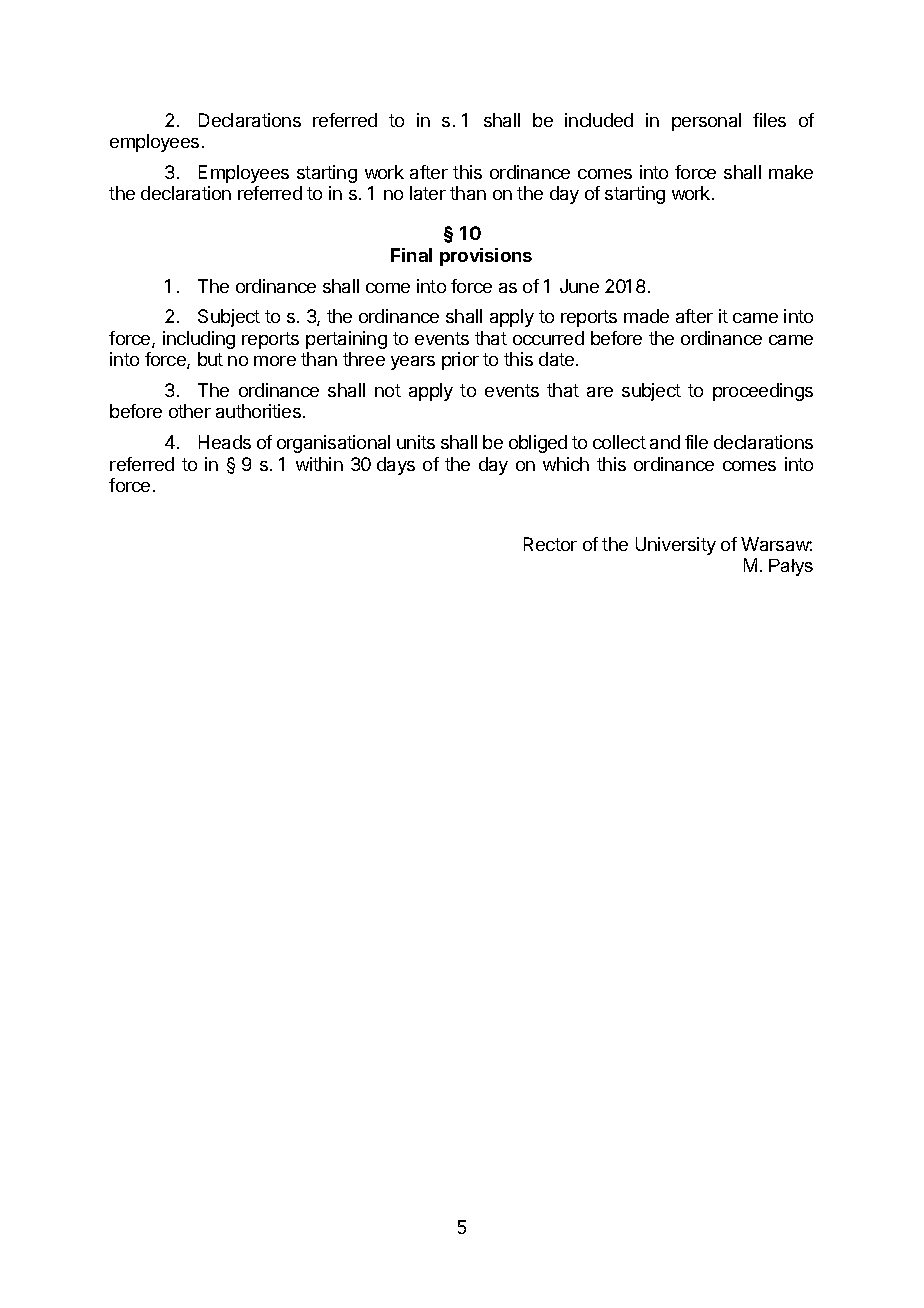 The image size is (924, 1308). Describe the element at coordinates (538, 444) in the page. I see `obliged` at that location.
